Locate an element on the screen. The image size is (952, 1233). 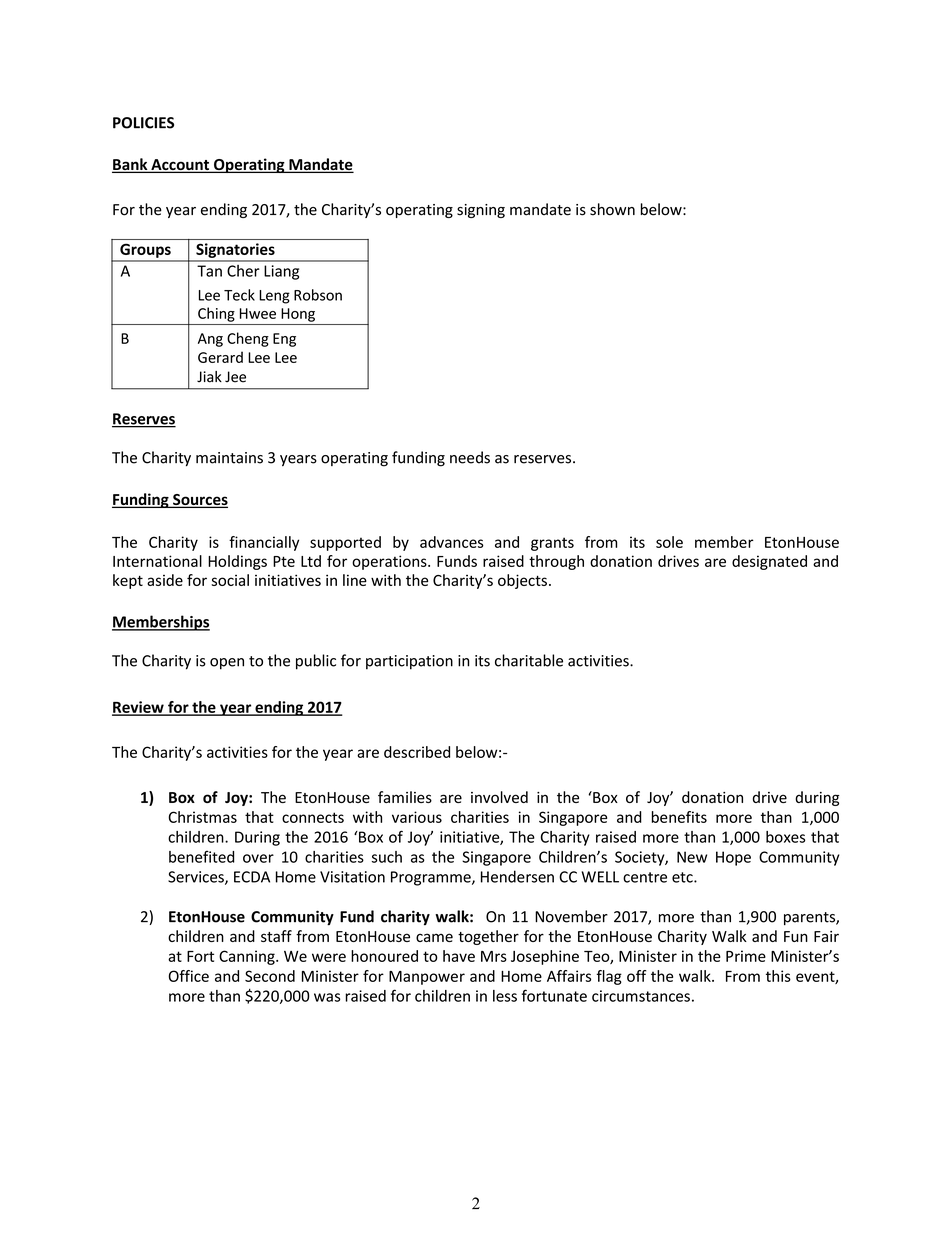
Office is located at coordinates (189, 976).
